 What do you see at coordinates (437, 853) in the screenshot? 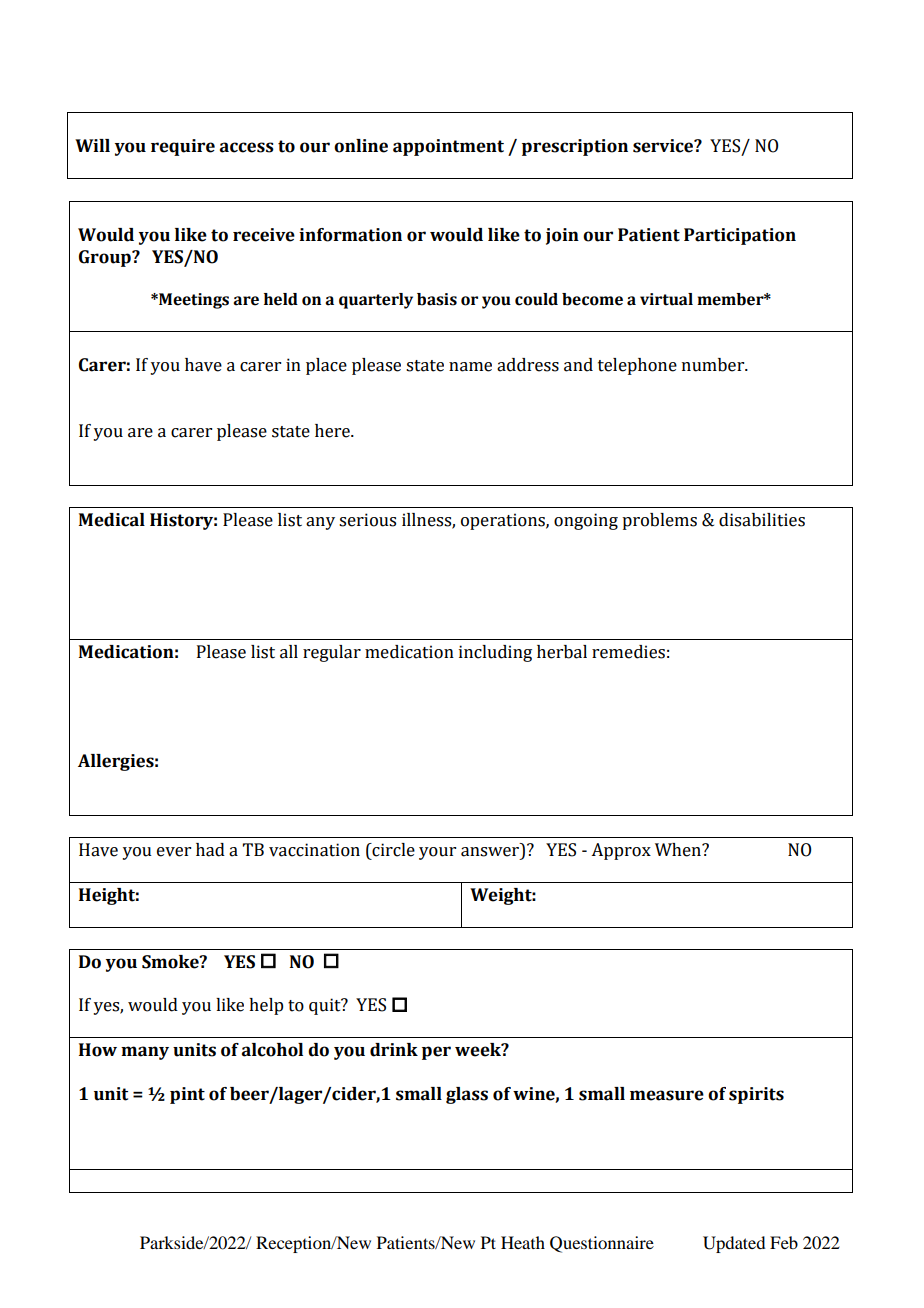
I see `your` at bounding box center [437, 853].
